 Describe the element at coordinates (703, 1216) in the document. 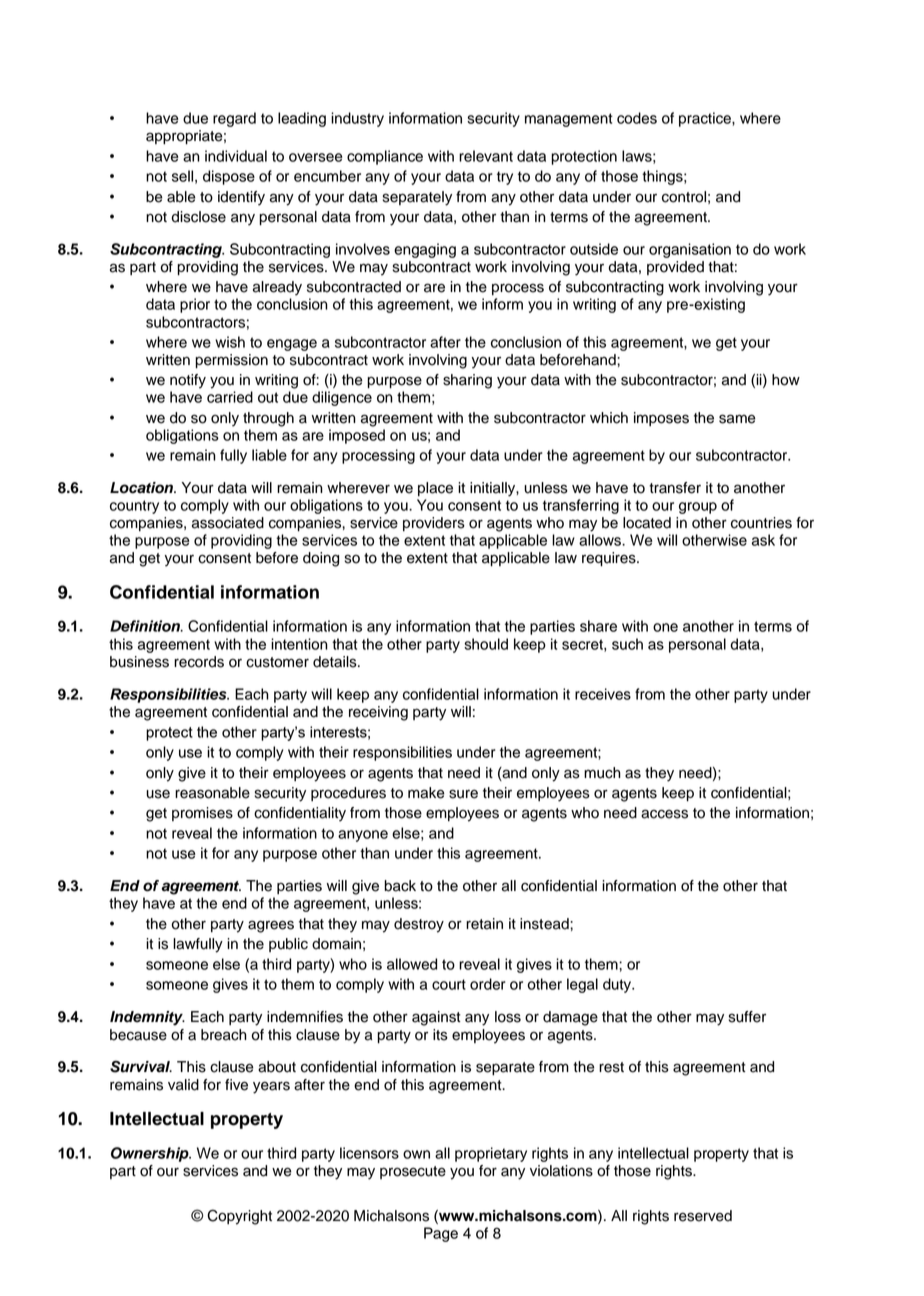

I see `reserved` at that location.
